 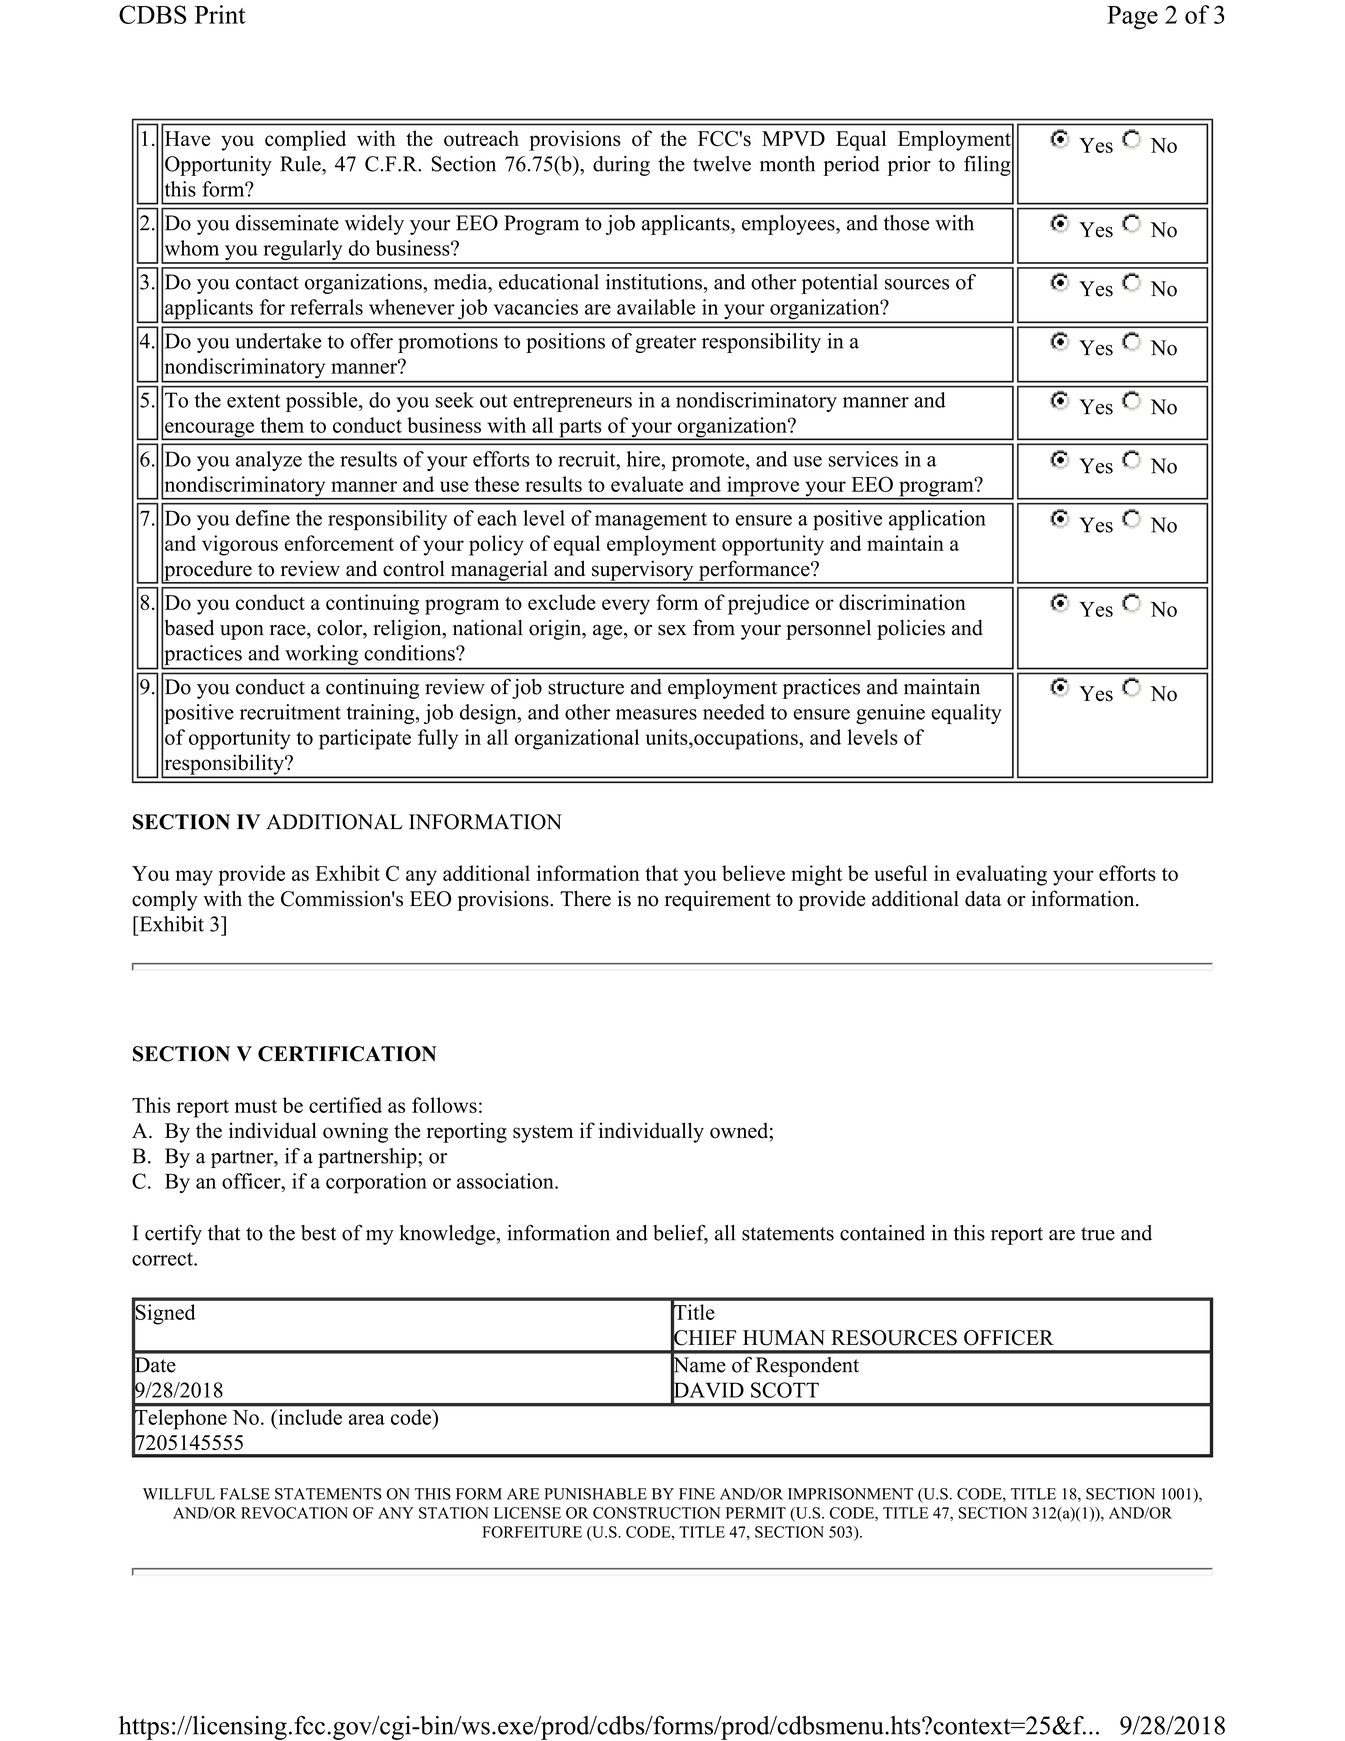 I want to click on them, so click(x=282, y=425).
